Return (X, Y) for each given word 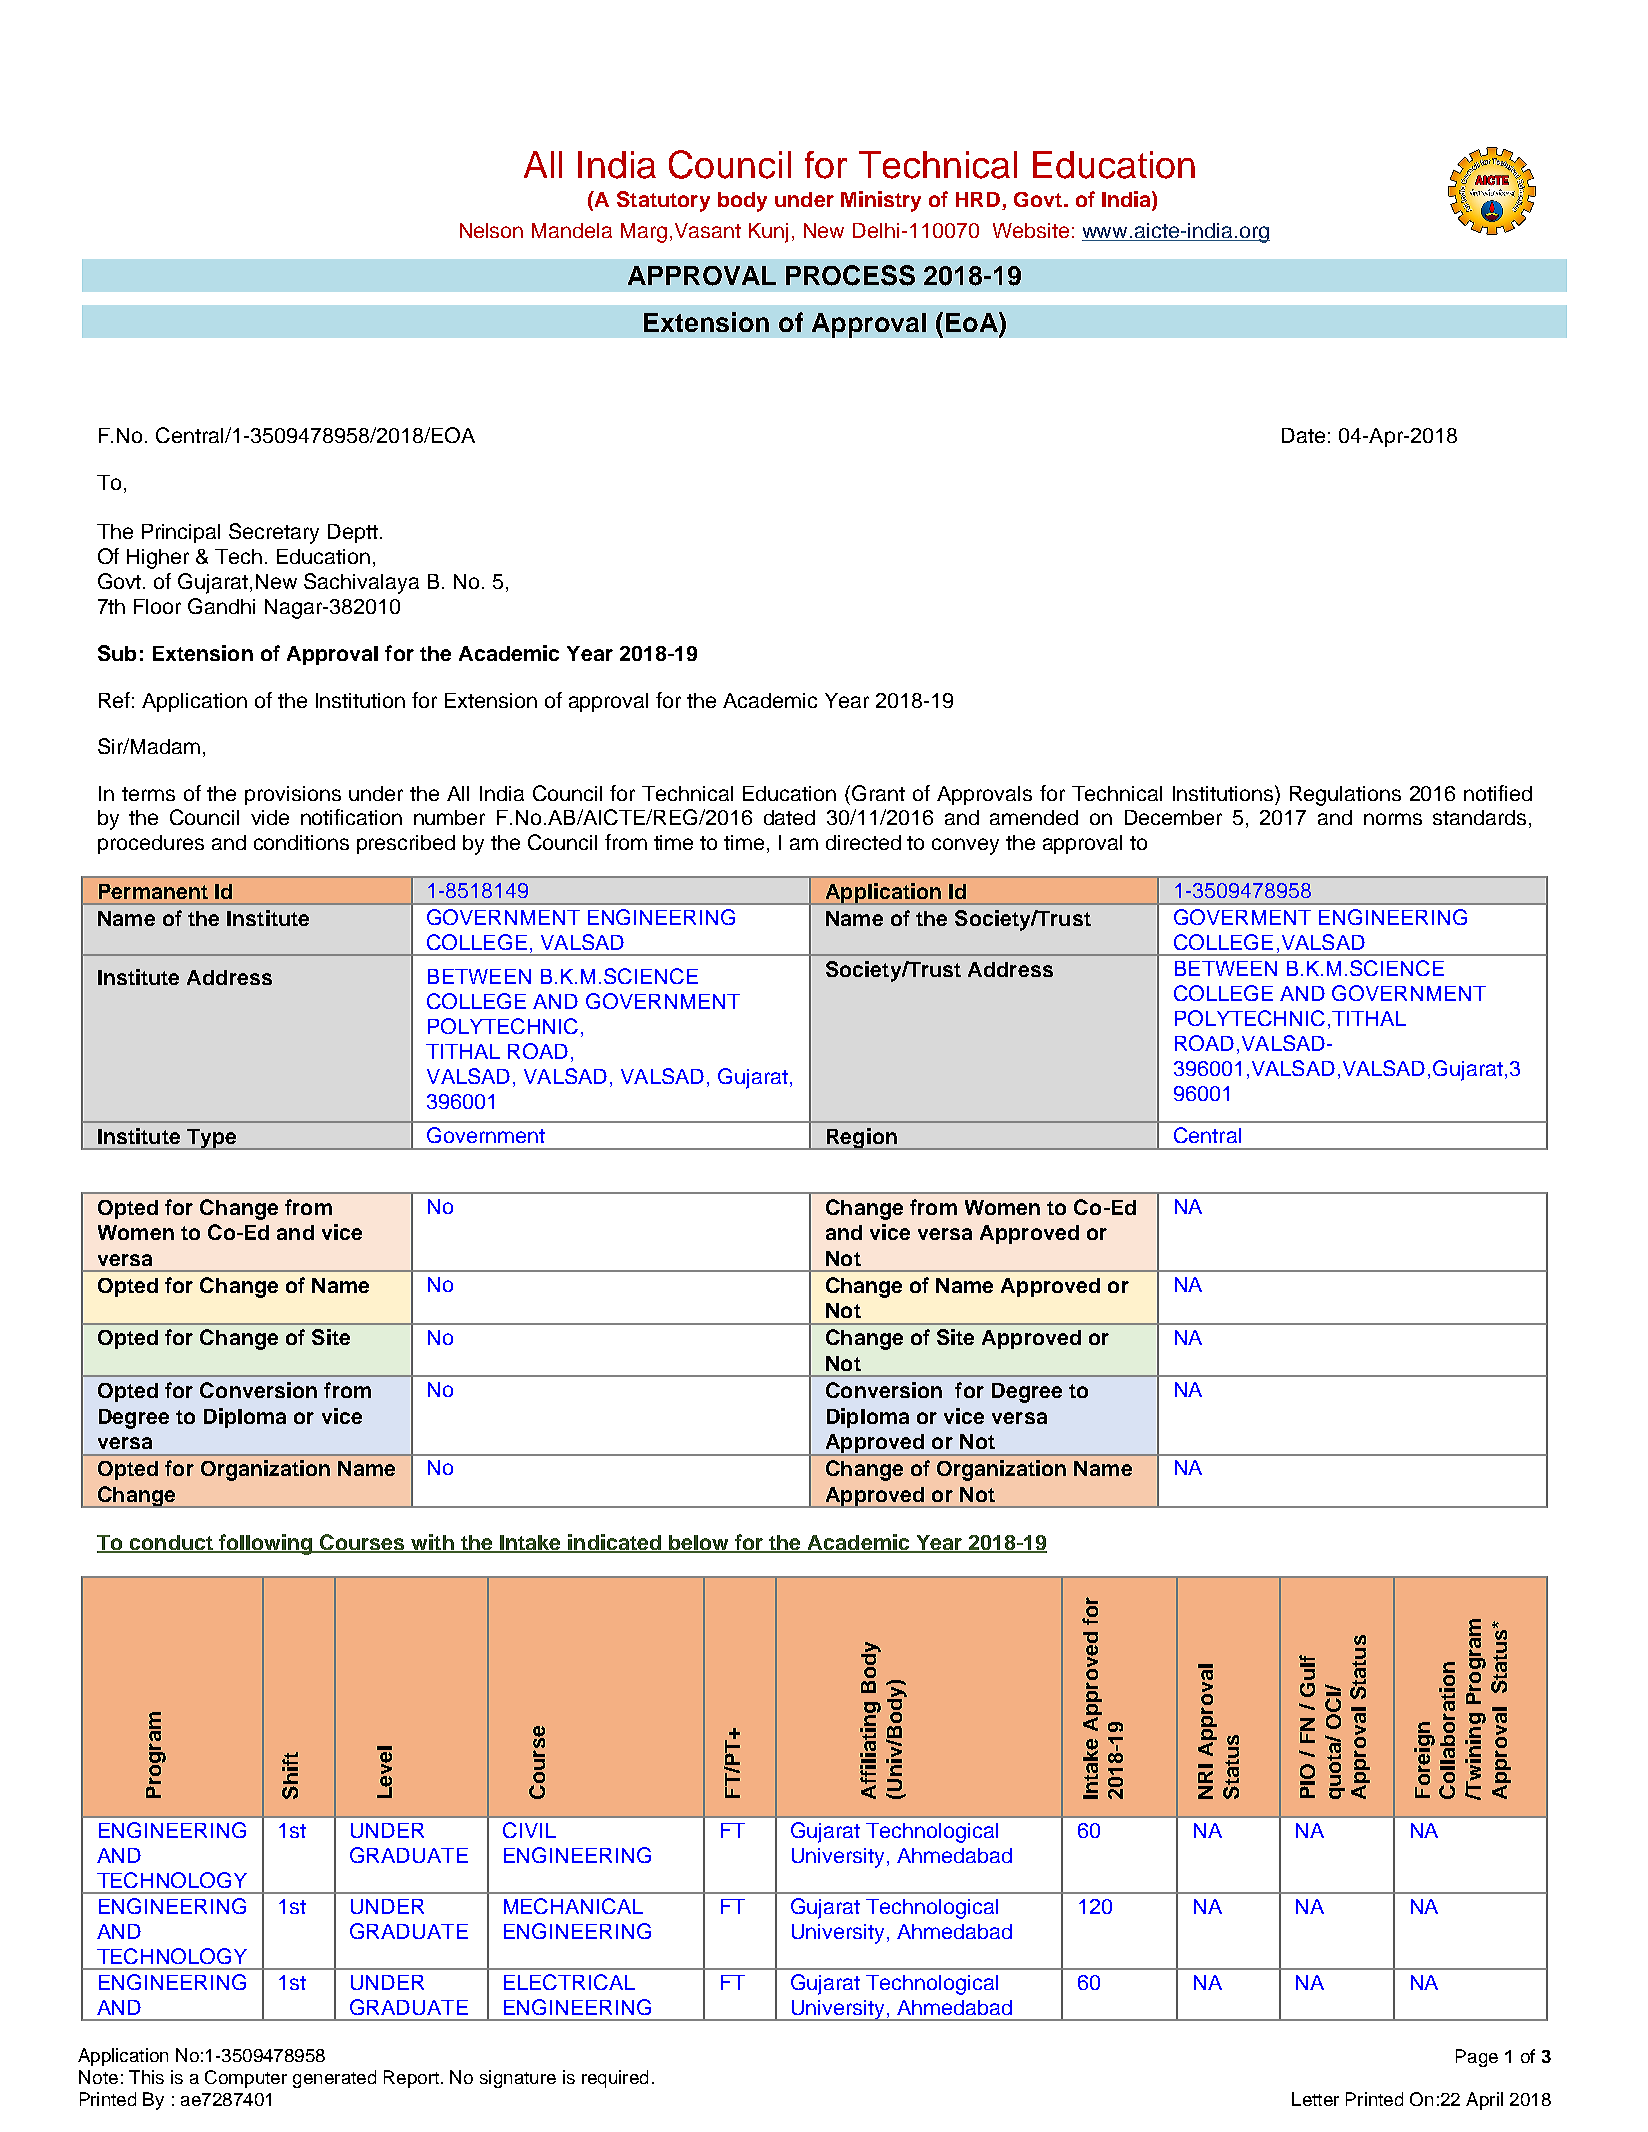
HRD (979, 201)
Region (861, 1139)
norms (1393, 819)
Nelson (491, 230)
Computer (246, 2079)
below (699, 1543)
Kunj (768, 233)
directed (863, 842)
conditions (301, 842)
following (266, 1544)
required (615, 2079)
